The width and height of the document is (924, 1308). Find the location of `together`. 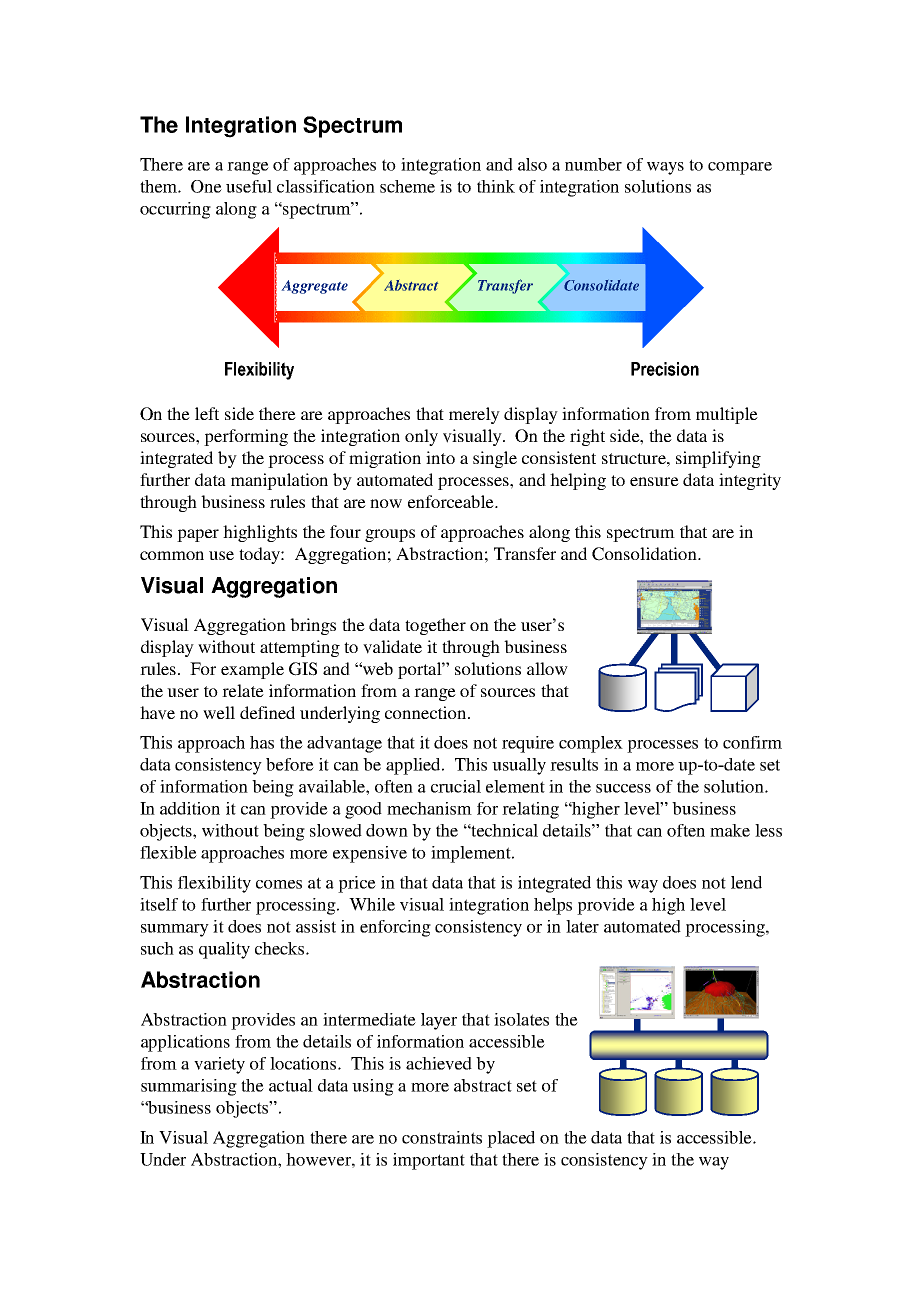

together is located at coordinates (435, 626).
